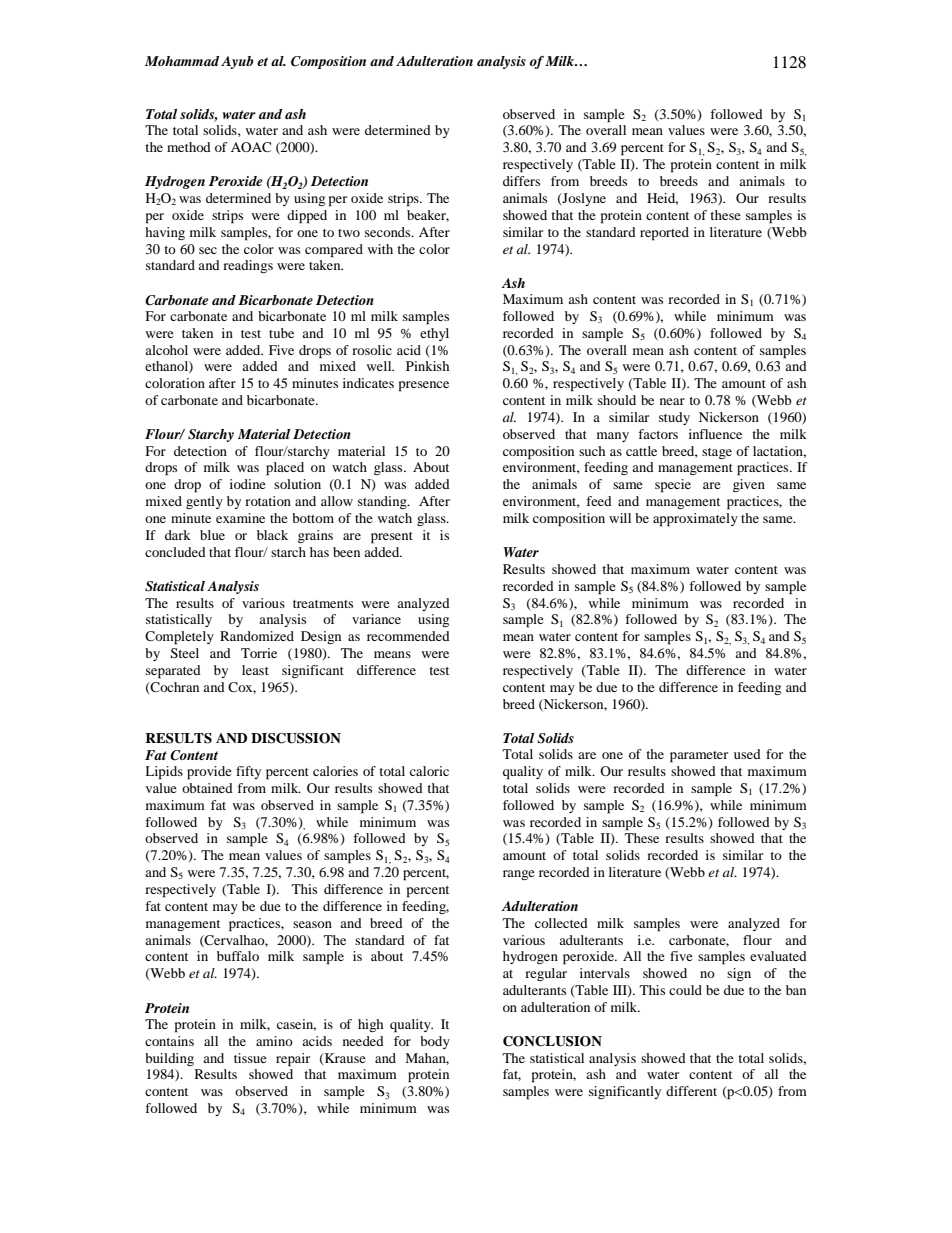 This screenshot has width=952, height=1233. What do you see at coordinates (695, 520) in the screenshot?
I see `approximately` at bounding box center [695, 520].
